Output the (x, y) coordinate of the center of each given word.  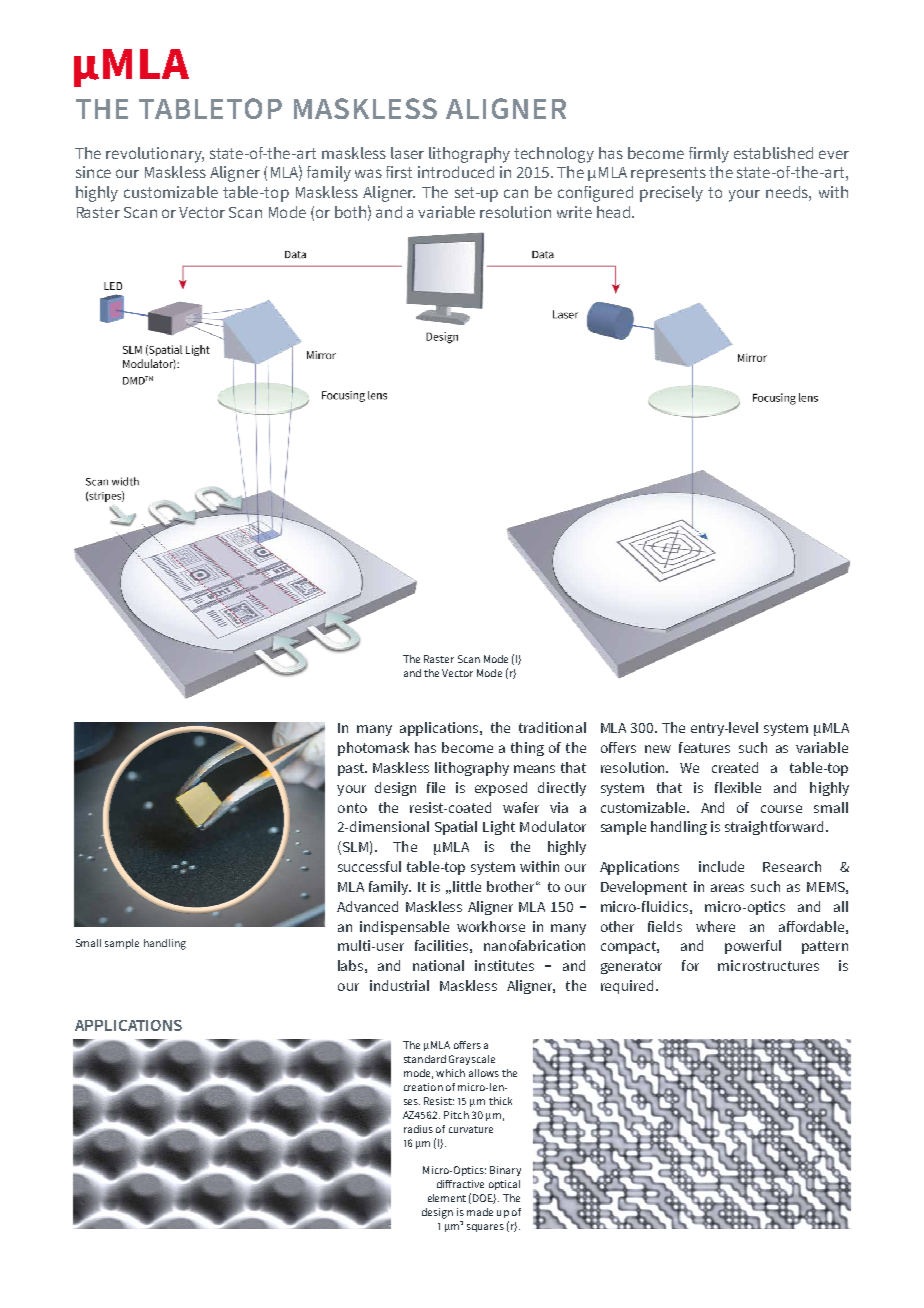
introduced (456, 172)
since (93, 172)
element (447, 1198)
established (773, 153)
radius (418, 1129)
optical (504, 1185)
